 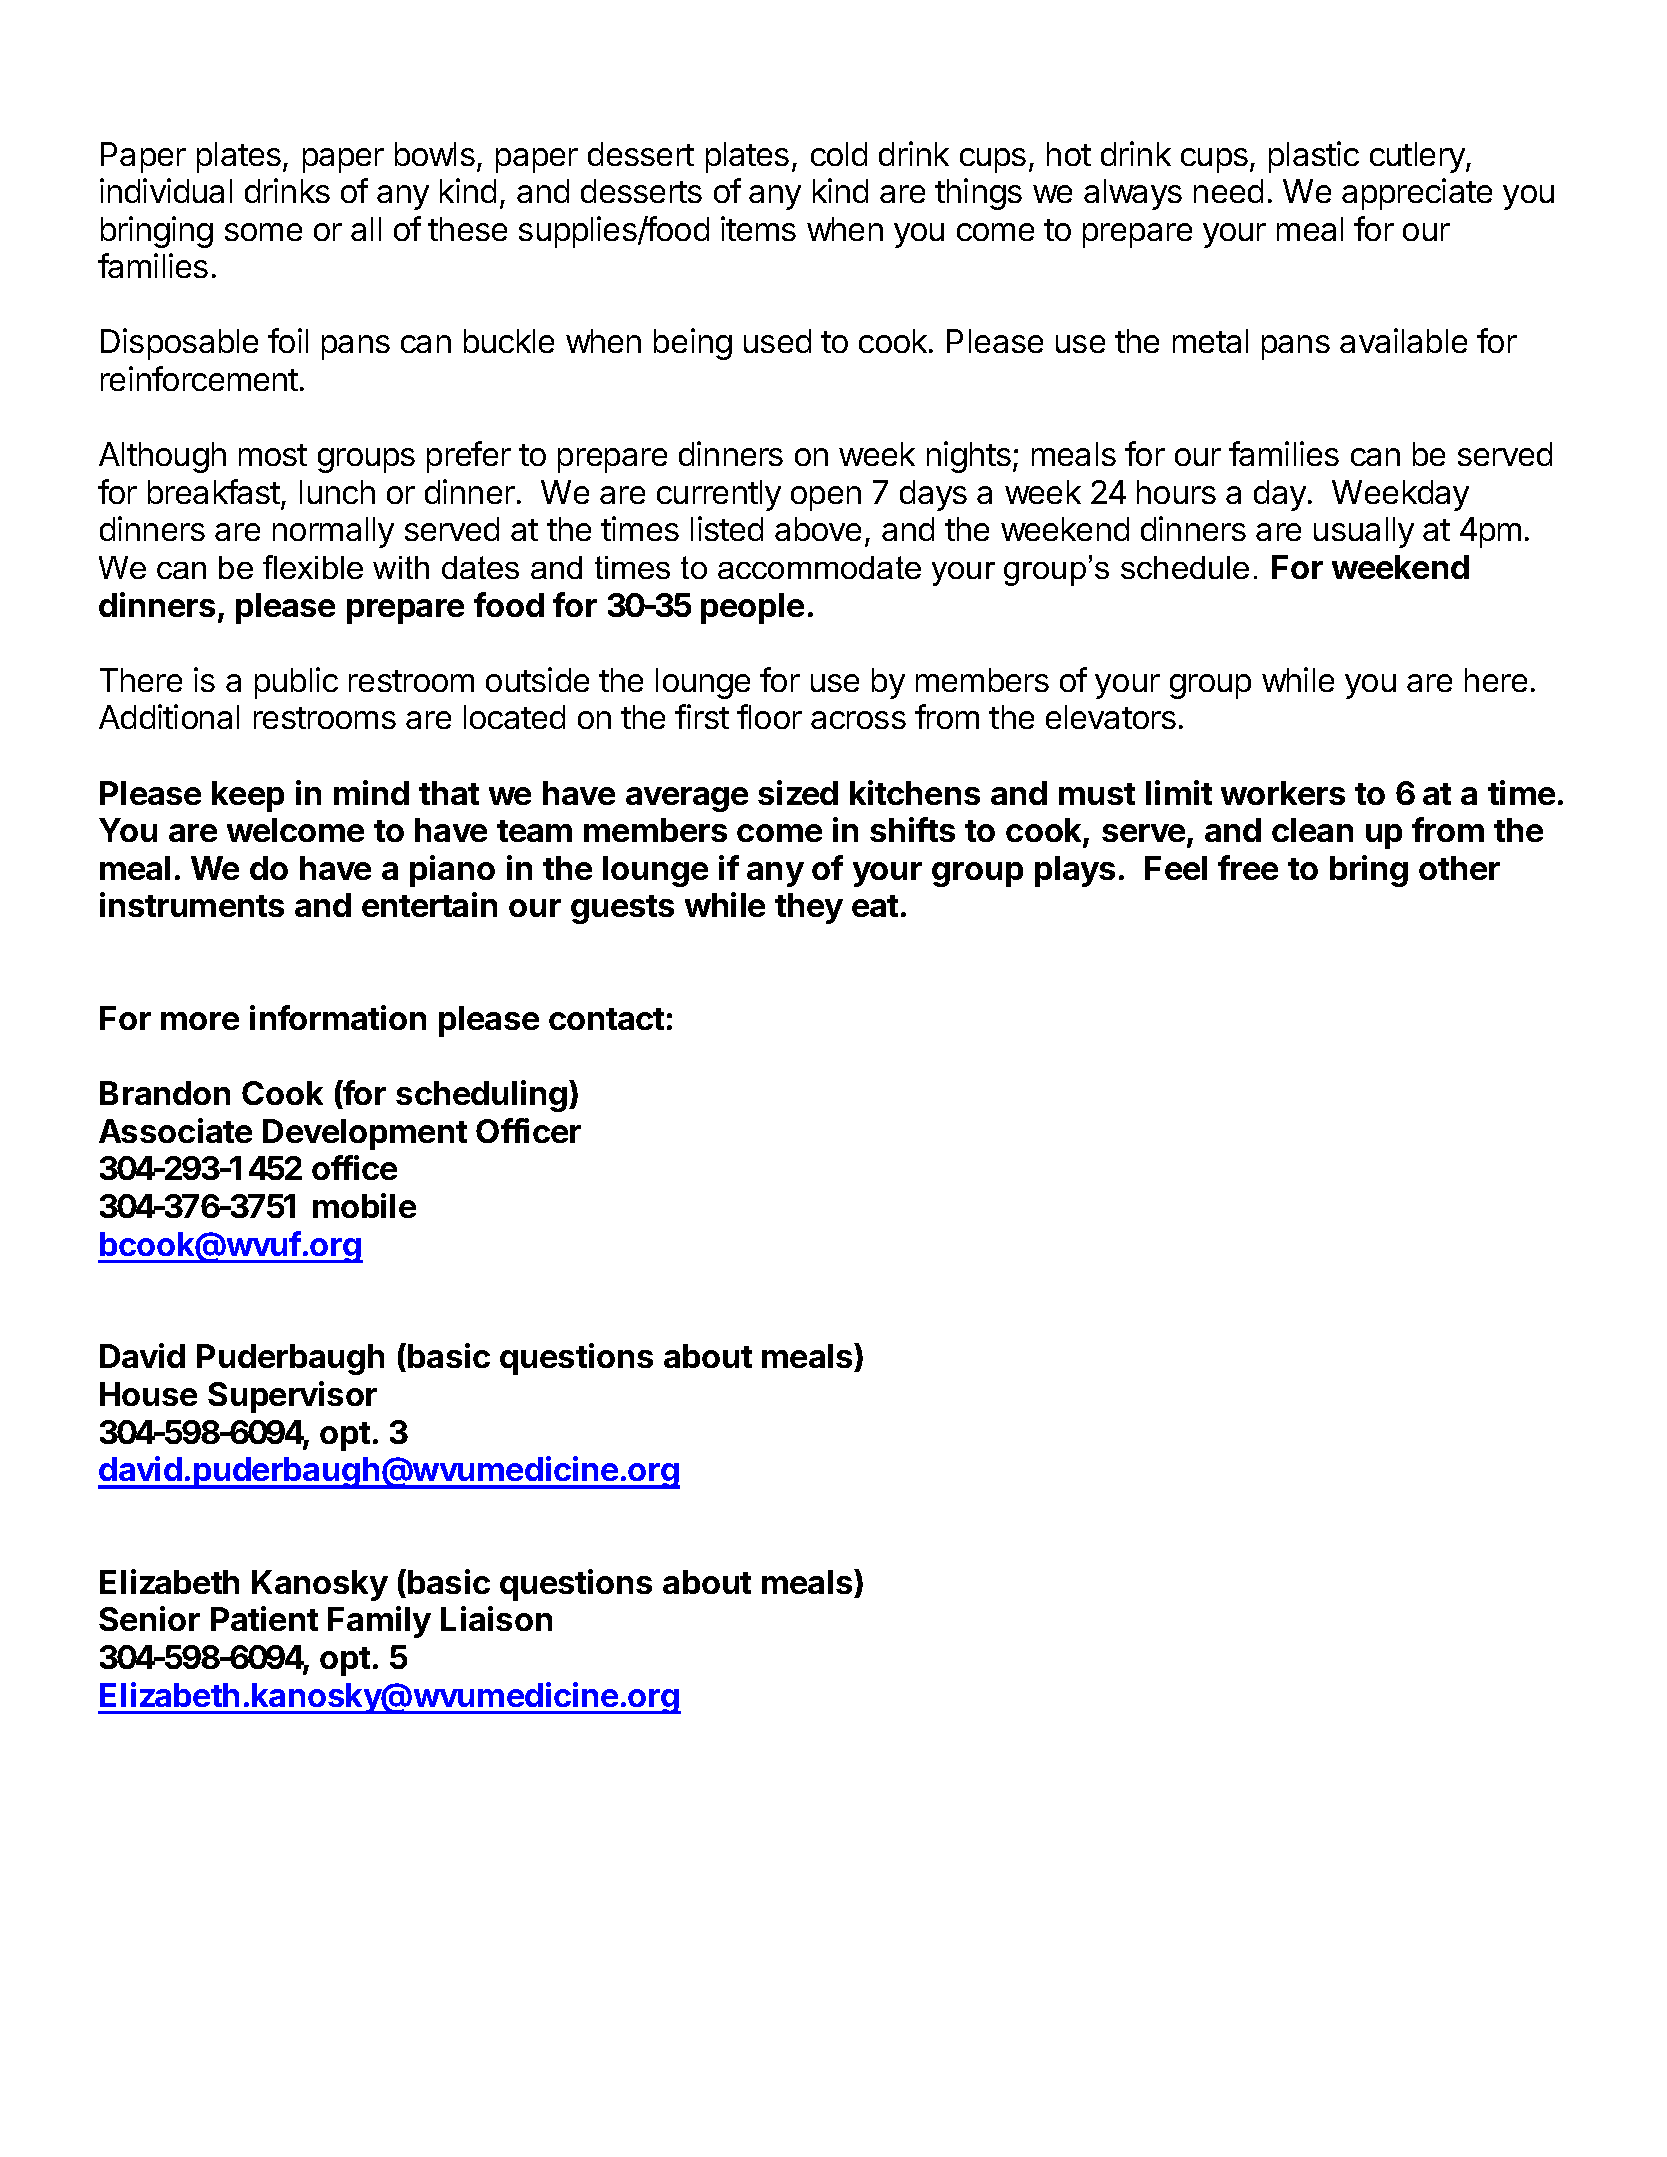 What do you see at coordinates (379, 1622) in the screenshot?
I see `Family` at bounding box center [379, 1622].
